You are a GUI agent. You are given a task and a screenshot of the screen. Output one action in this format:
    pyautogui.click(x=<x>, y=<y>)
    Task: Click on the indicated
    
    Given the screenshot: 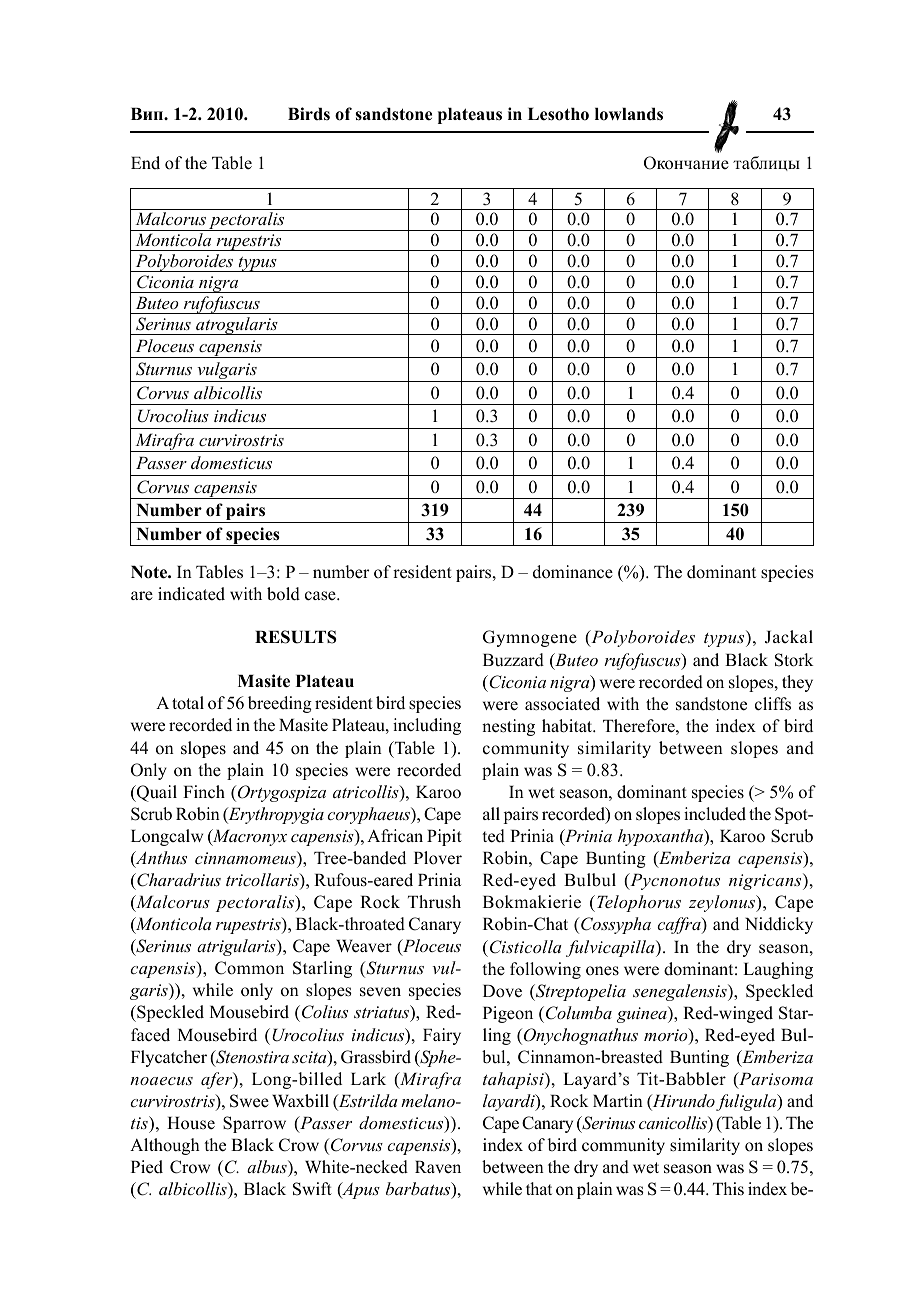 What is the action you would take?
    pyautogui.click(x=191, y=594)
